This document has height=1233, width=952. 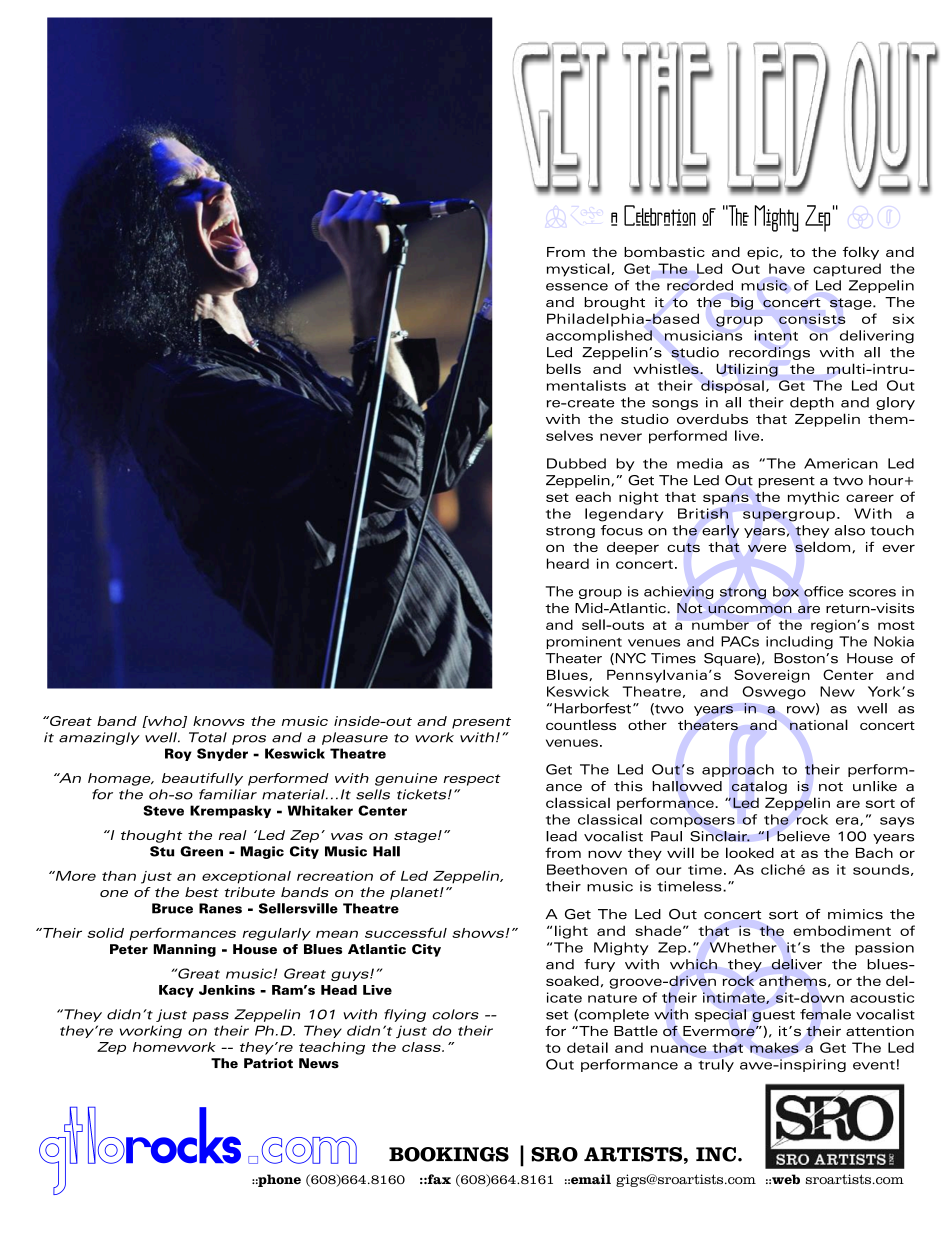 What do you see at coordinates (772, 676) in the document?
I see `Sovereign` at bounding box center [772, 676].
